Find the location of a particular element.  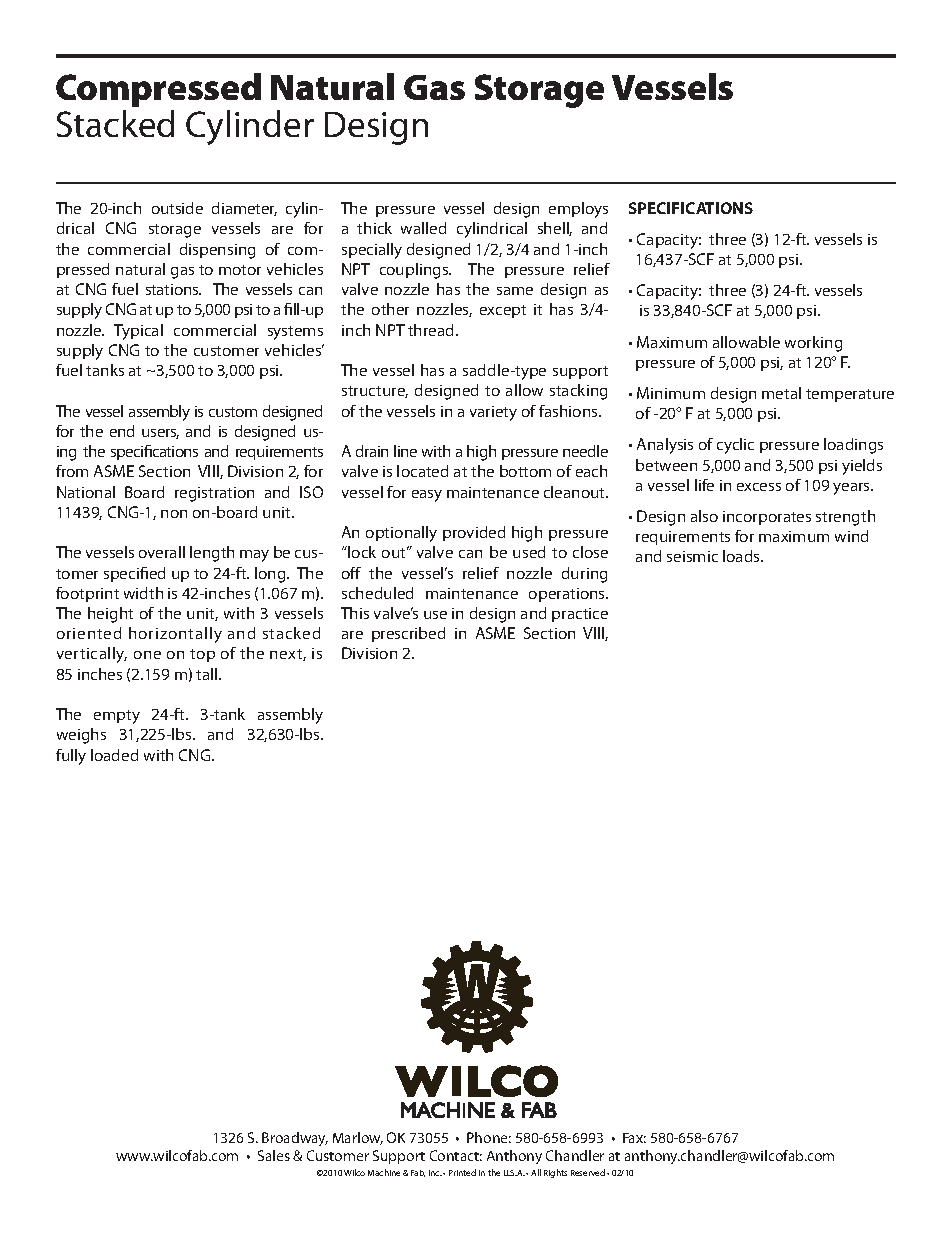

provided is located at coordinates (474, 533).
